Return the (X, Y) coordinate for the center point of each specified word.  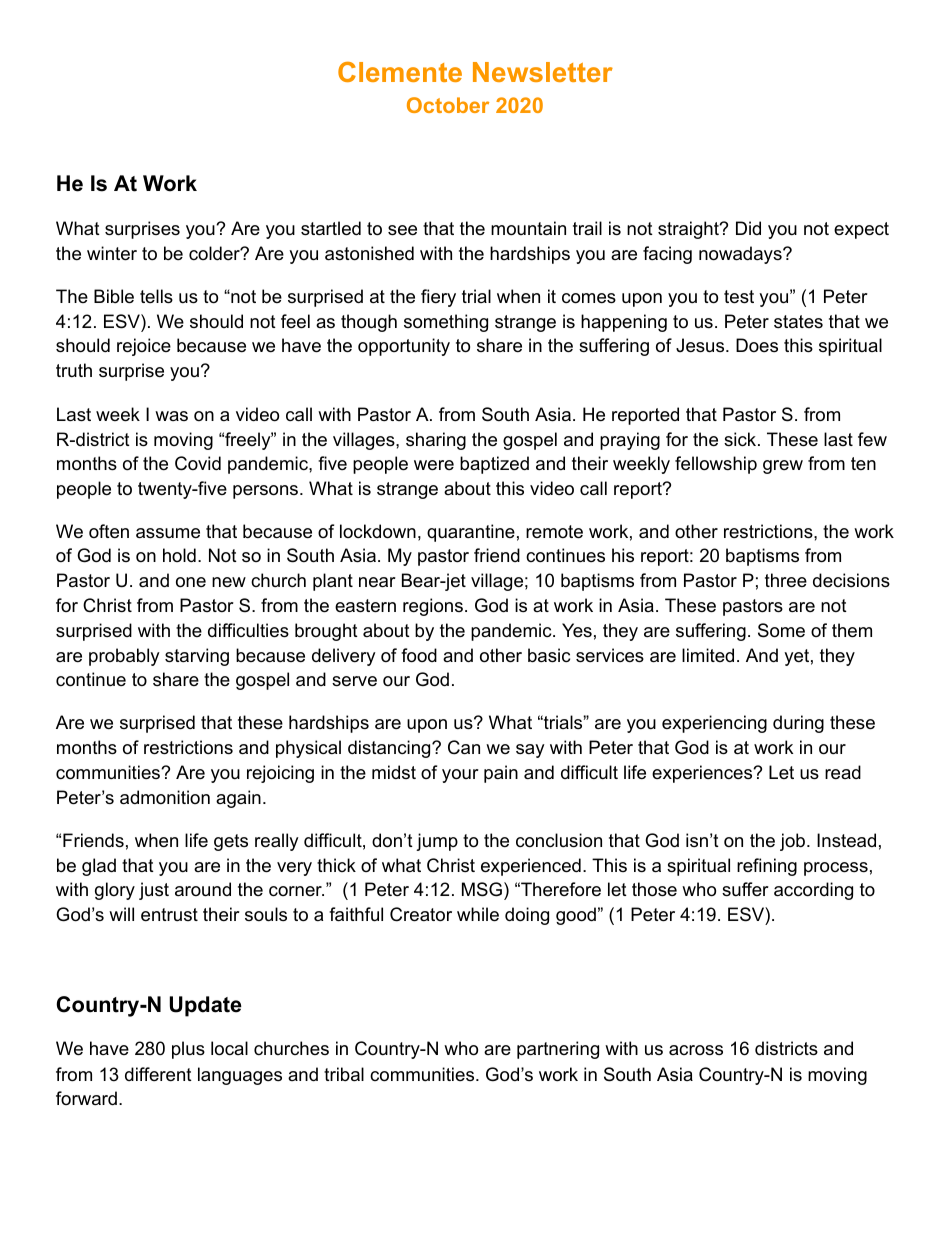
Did (748, 228)
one (191, 582)
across (696, 1050)
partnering (558, 1050)
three (786, 580)
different (158, 1074)
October (448, 105)
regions (433, 607)
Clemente (400, 72)
